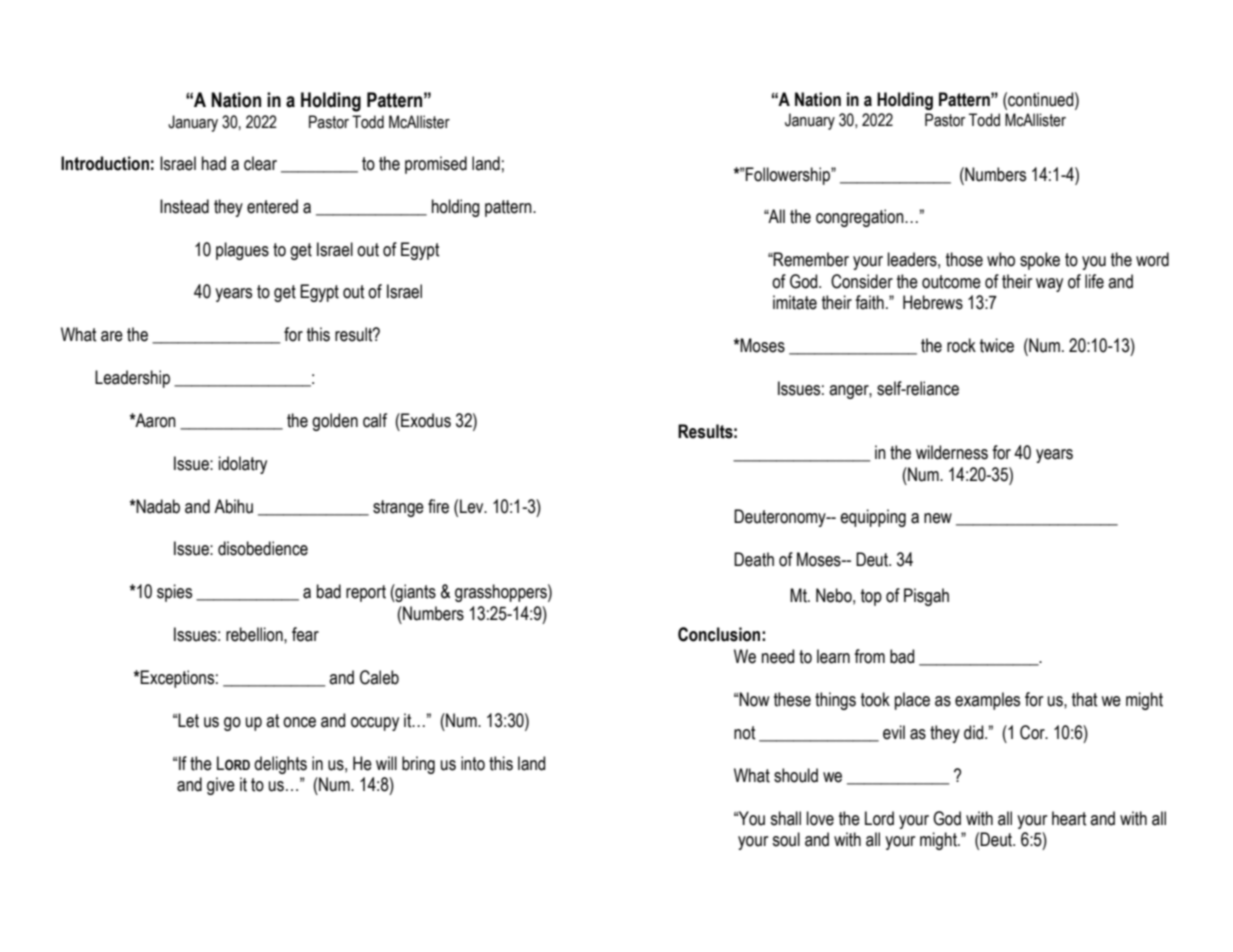 The image size is (1233, 952). Describe the element at coordinates (785, 818) in the image. I see `shall` at that location.
